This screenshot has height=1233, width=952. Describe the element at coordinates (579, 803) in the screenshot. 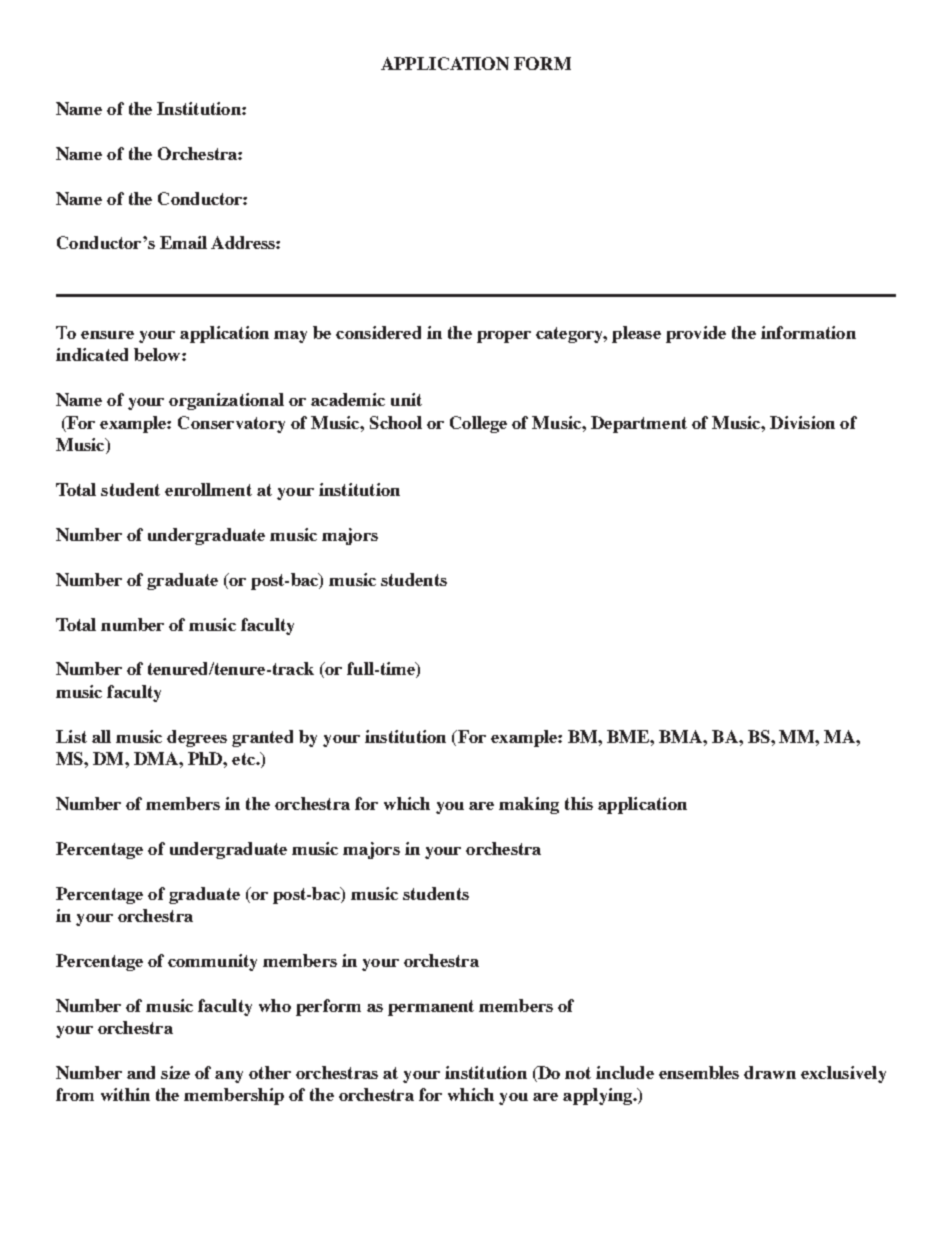

I see `this` at that location.
